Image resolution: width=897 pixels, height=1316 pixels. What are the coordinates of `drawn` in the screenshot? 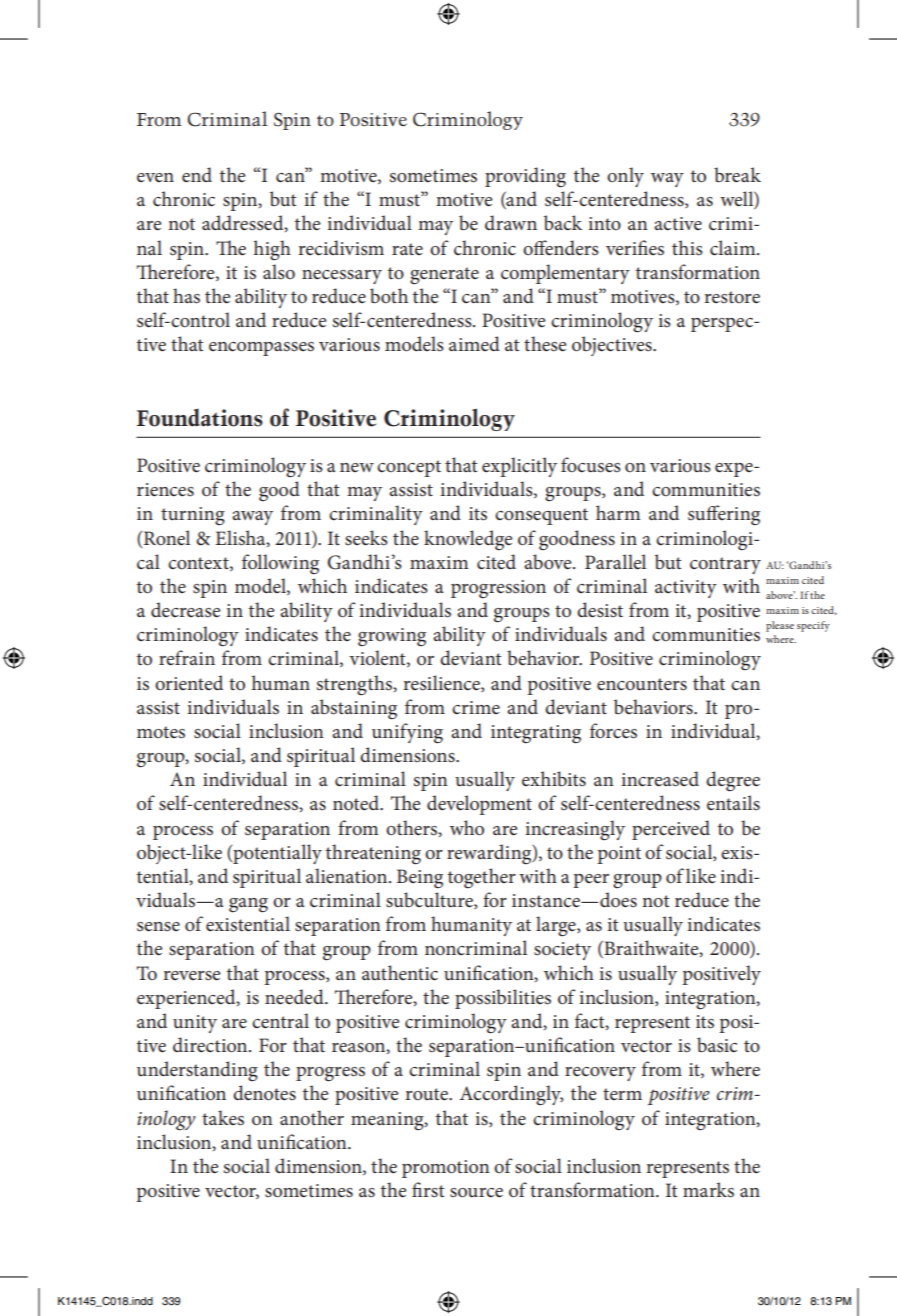 It's located at (511, 222).
